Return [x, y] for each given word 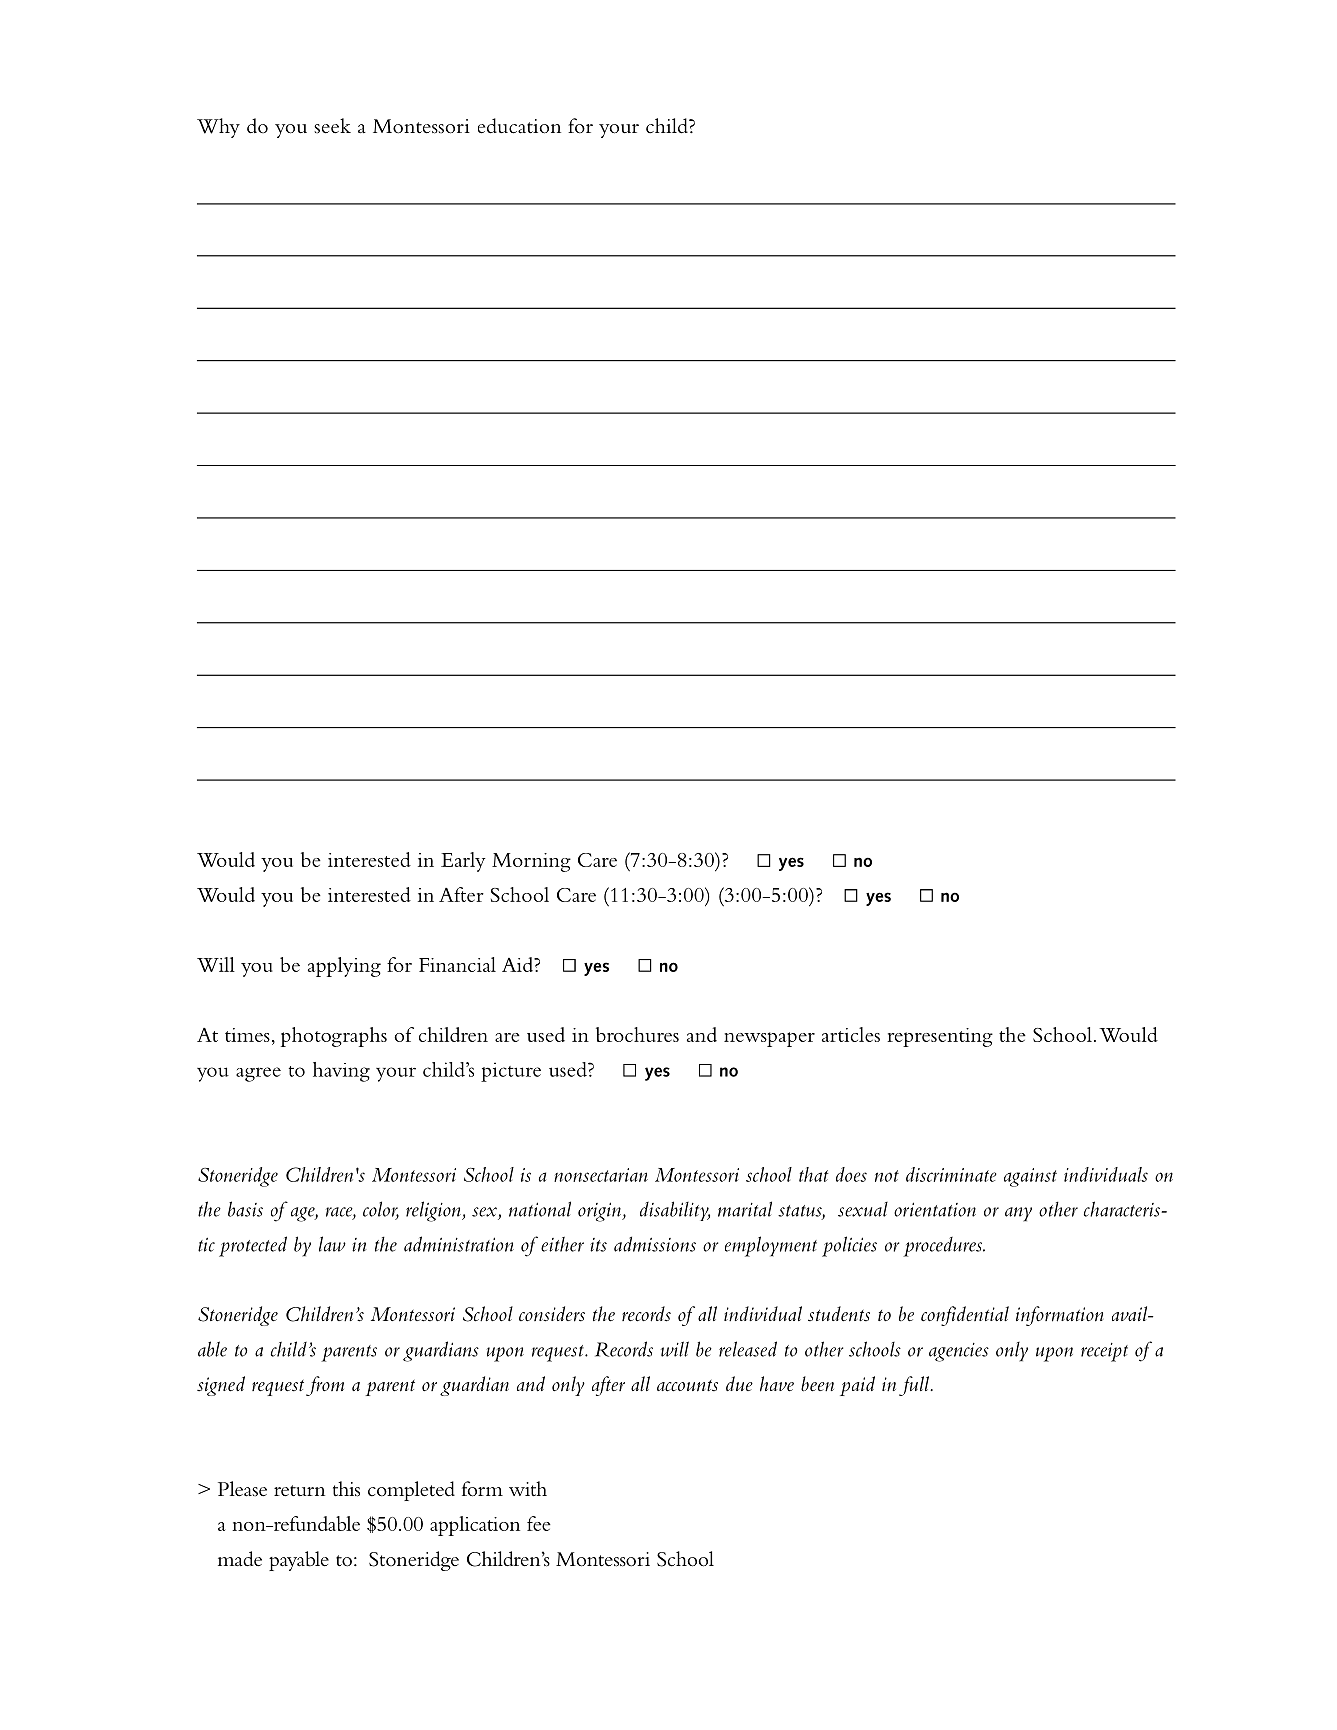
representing [940, 1037]
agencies [959, 1352]
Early [463, 862]
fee [539, 1523]
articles [851, 1034]
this [346, 1489]
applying [344, 967]
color [381, 1210]
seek [332, 126]
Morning [531, 862]
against [1030, 1177]
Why [218, 128]
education [519, 126]
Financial [457, 964]
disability [675, 1211]
